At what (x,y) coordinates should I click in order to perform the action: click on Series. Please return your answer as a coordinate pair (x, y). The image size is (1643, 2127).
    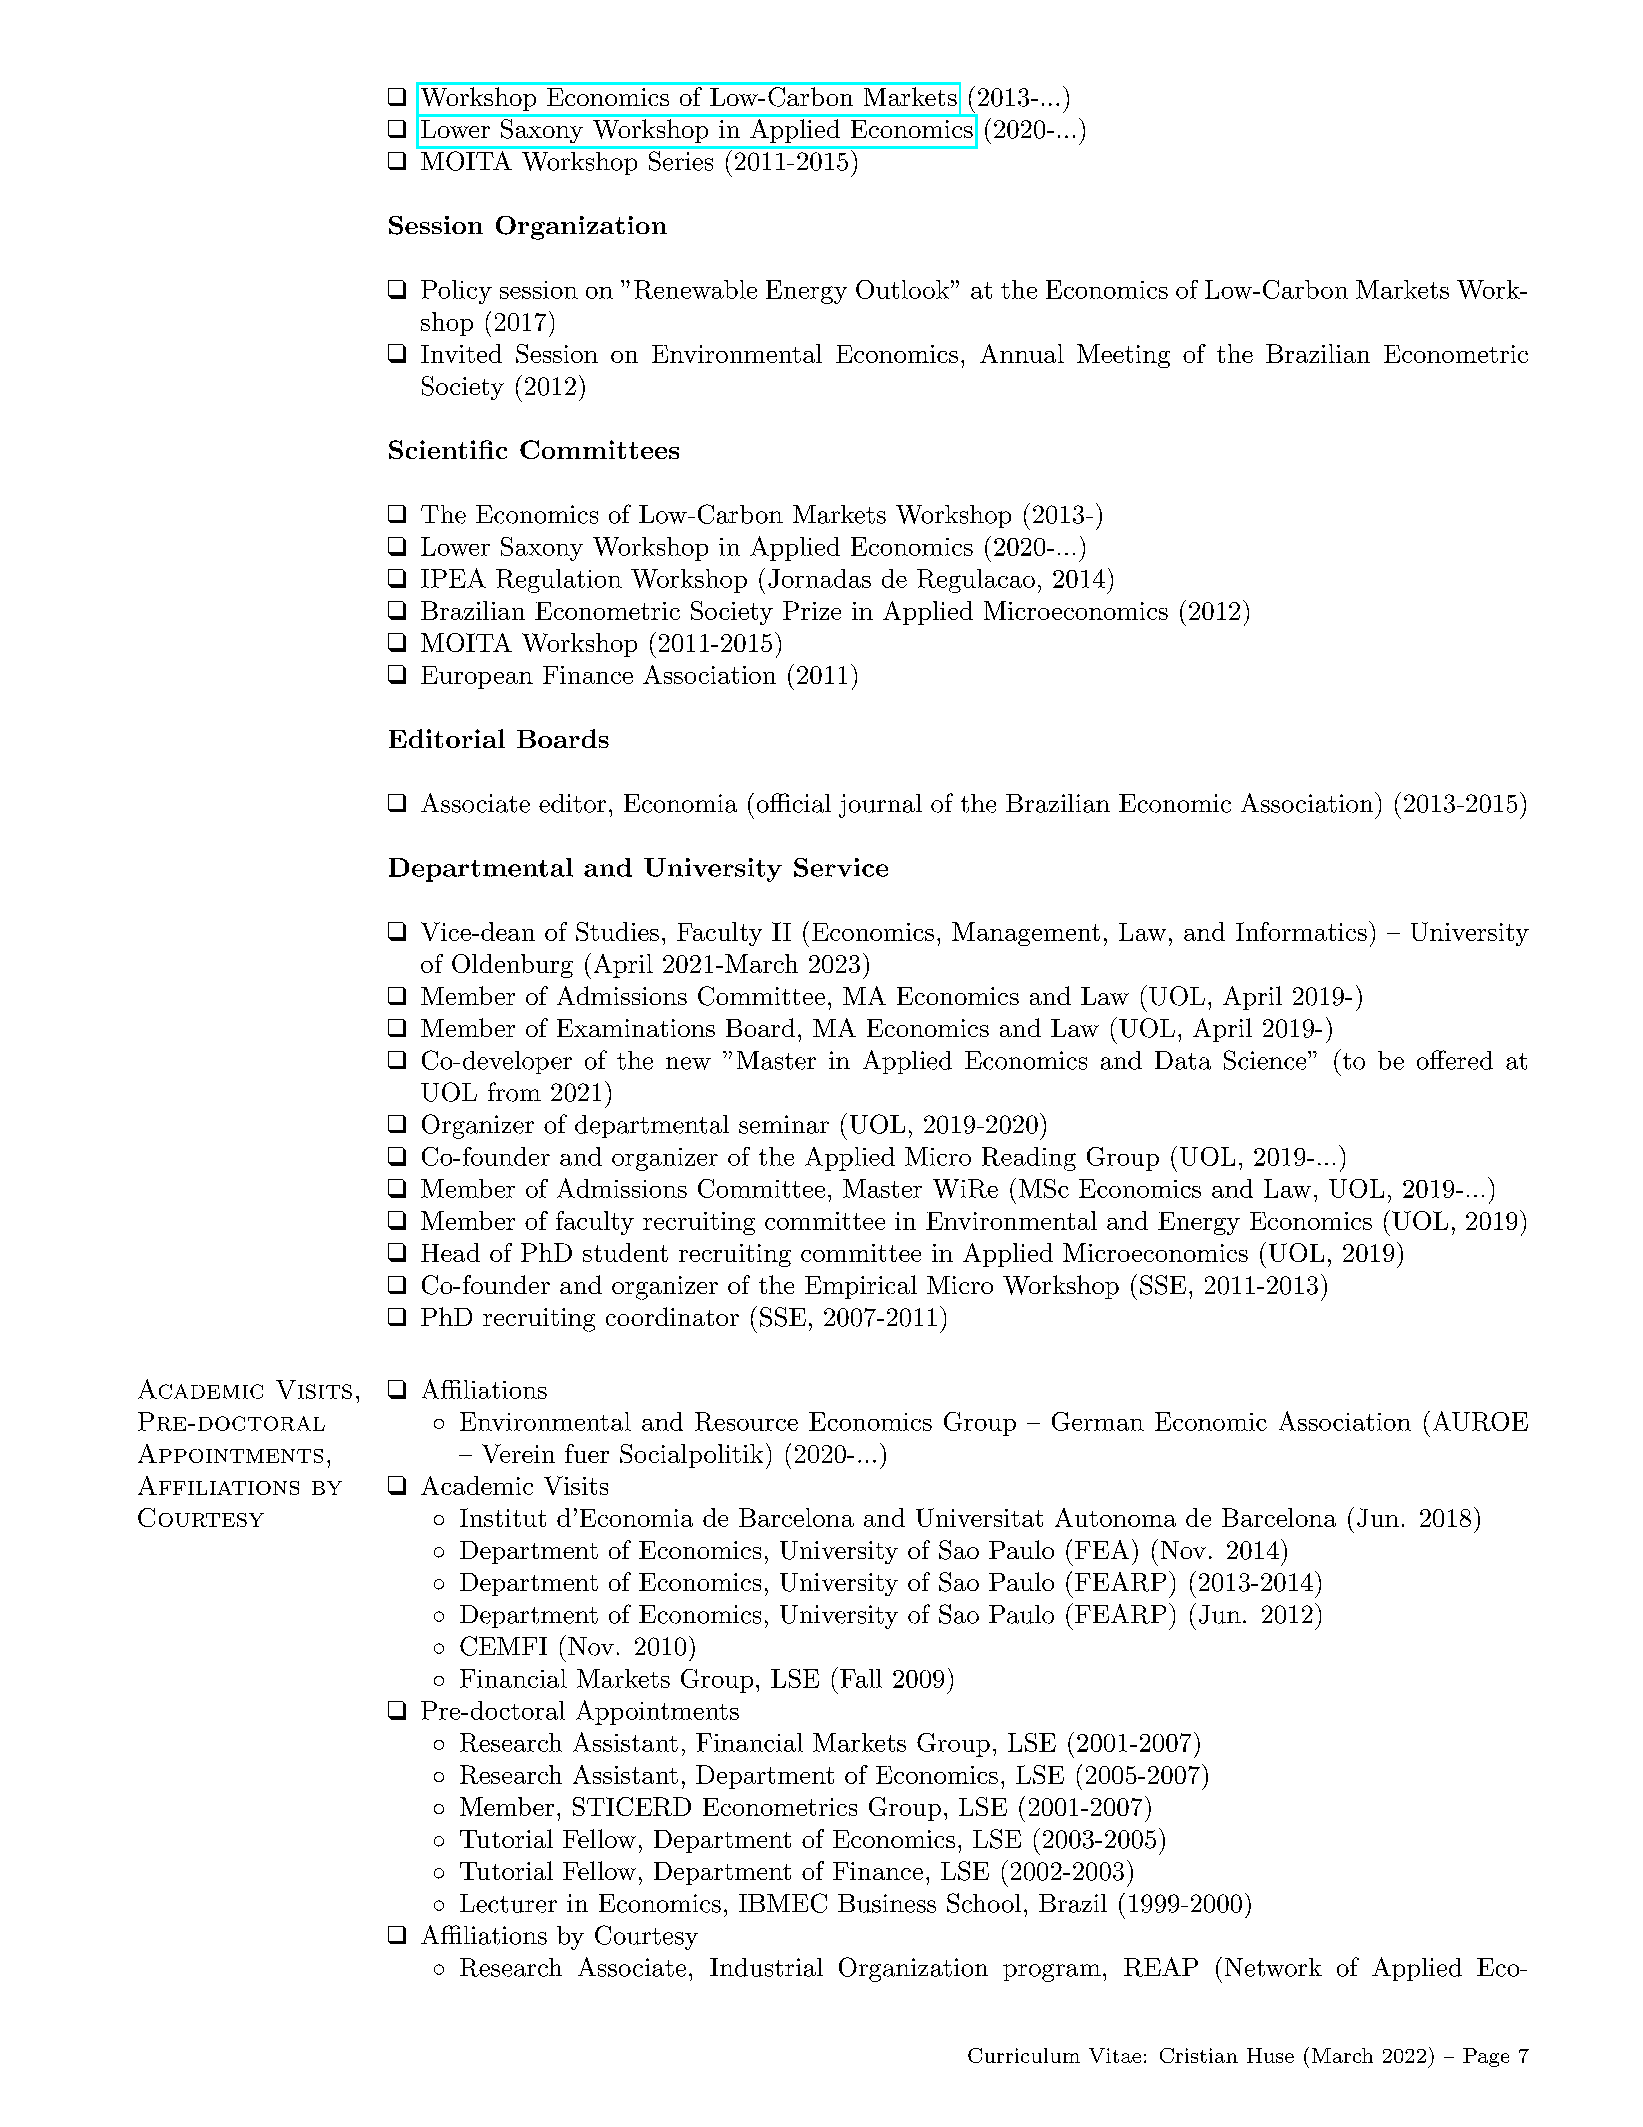
    Looking at the image, I should click on (681, 161).
